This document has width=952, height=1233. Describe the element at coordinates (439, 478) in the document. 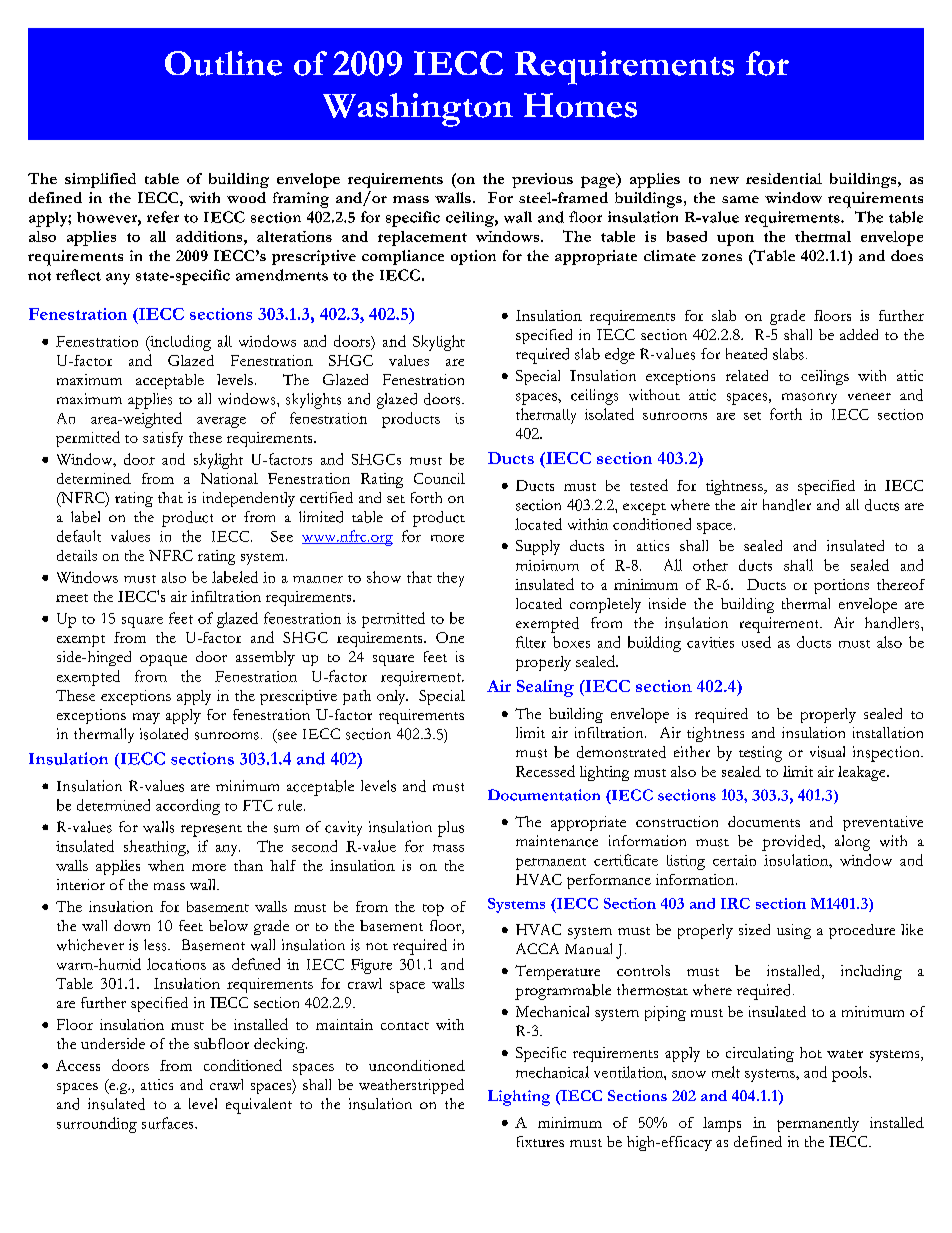

I see `Council` at that location.
